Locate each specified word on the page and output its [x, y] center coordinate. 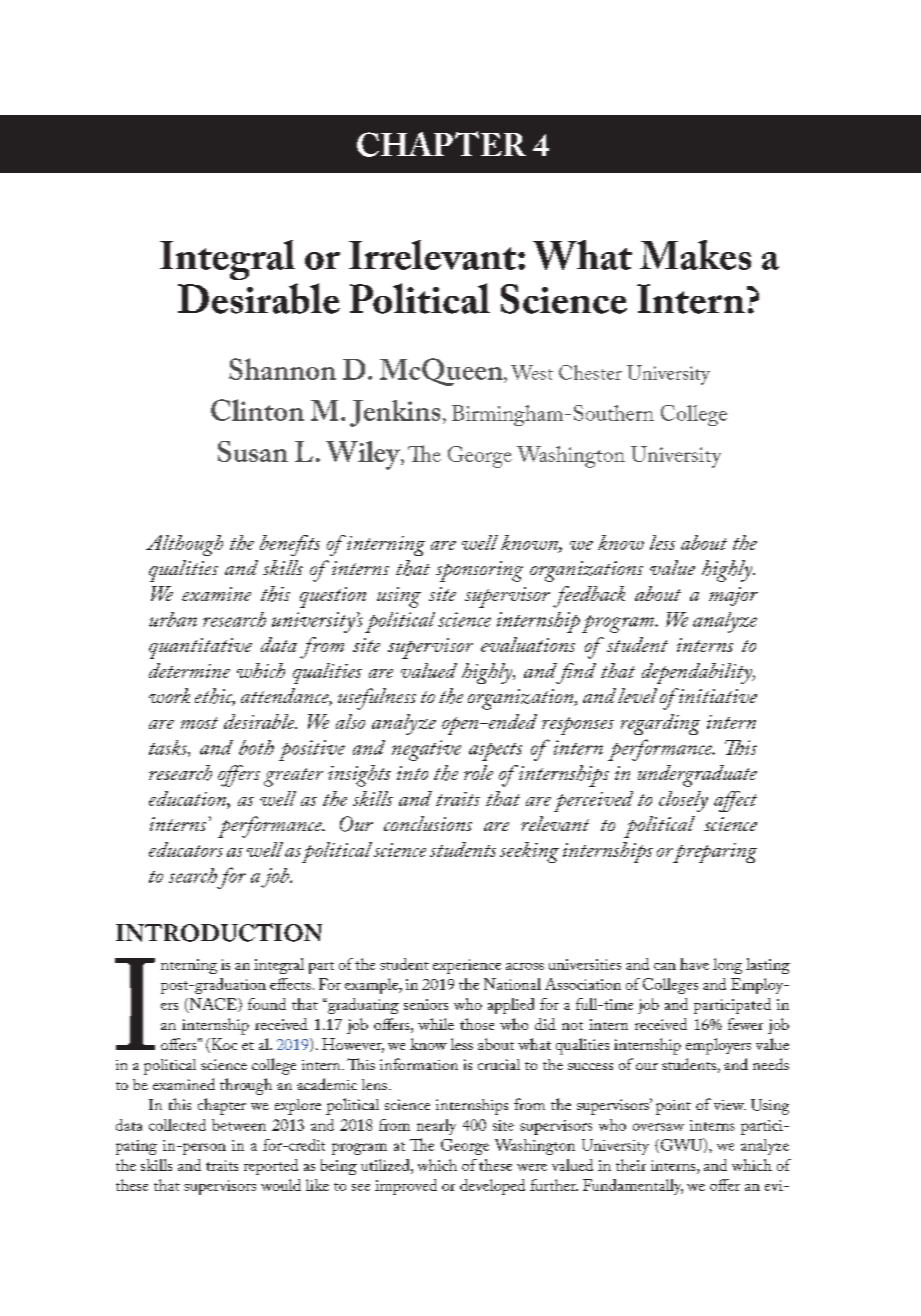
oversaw [658, 1127]
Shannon [282, 369]
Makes [695, 255]
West [532, 372]
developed [492, 1187]
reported [271, 1167]
